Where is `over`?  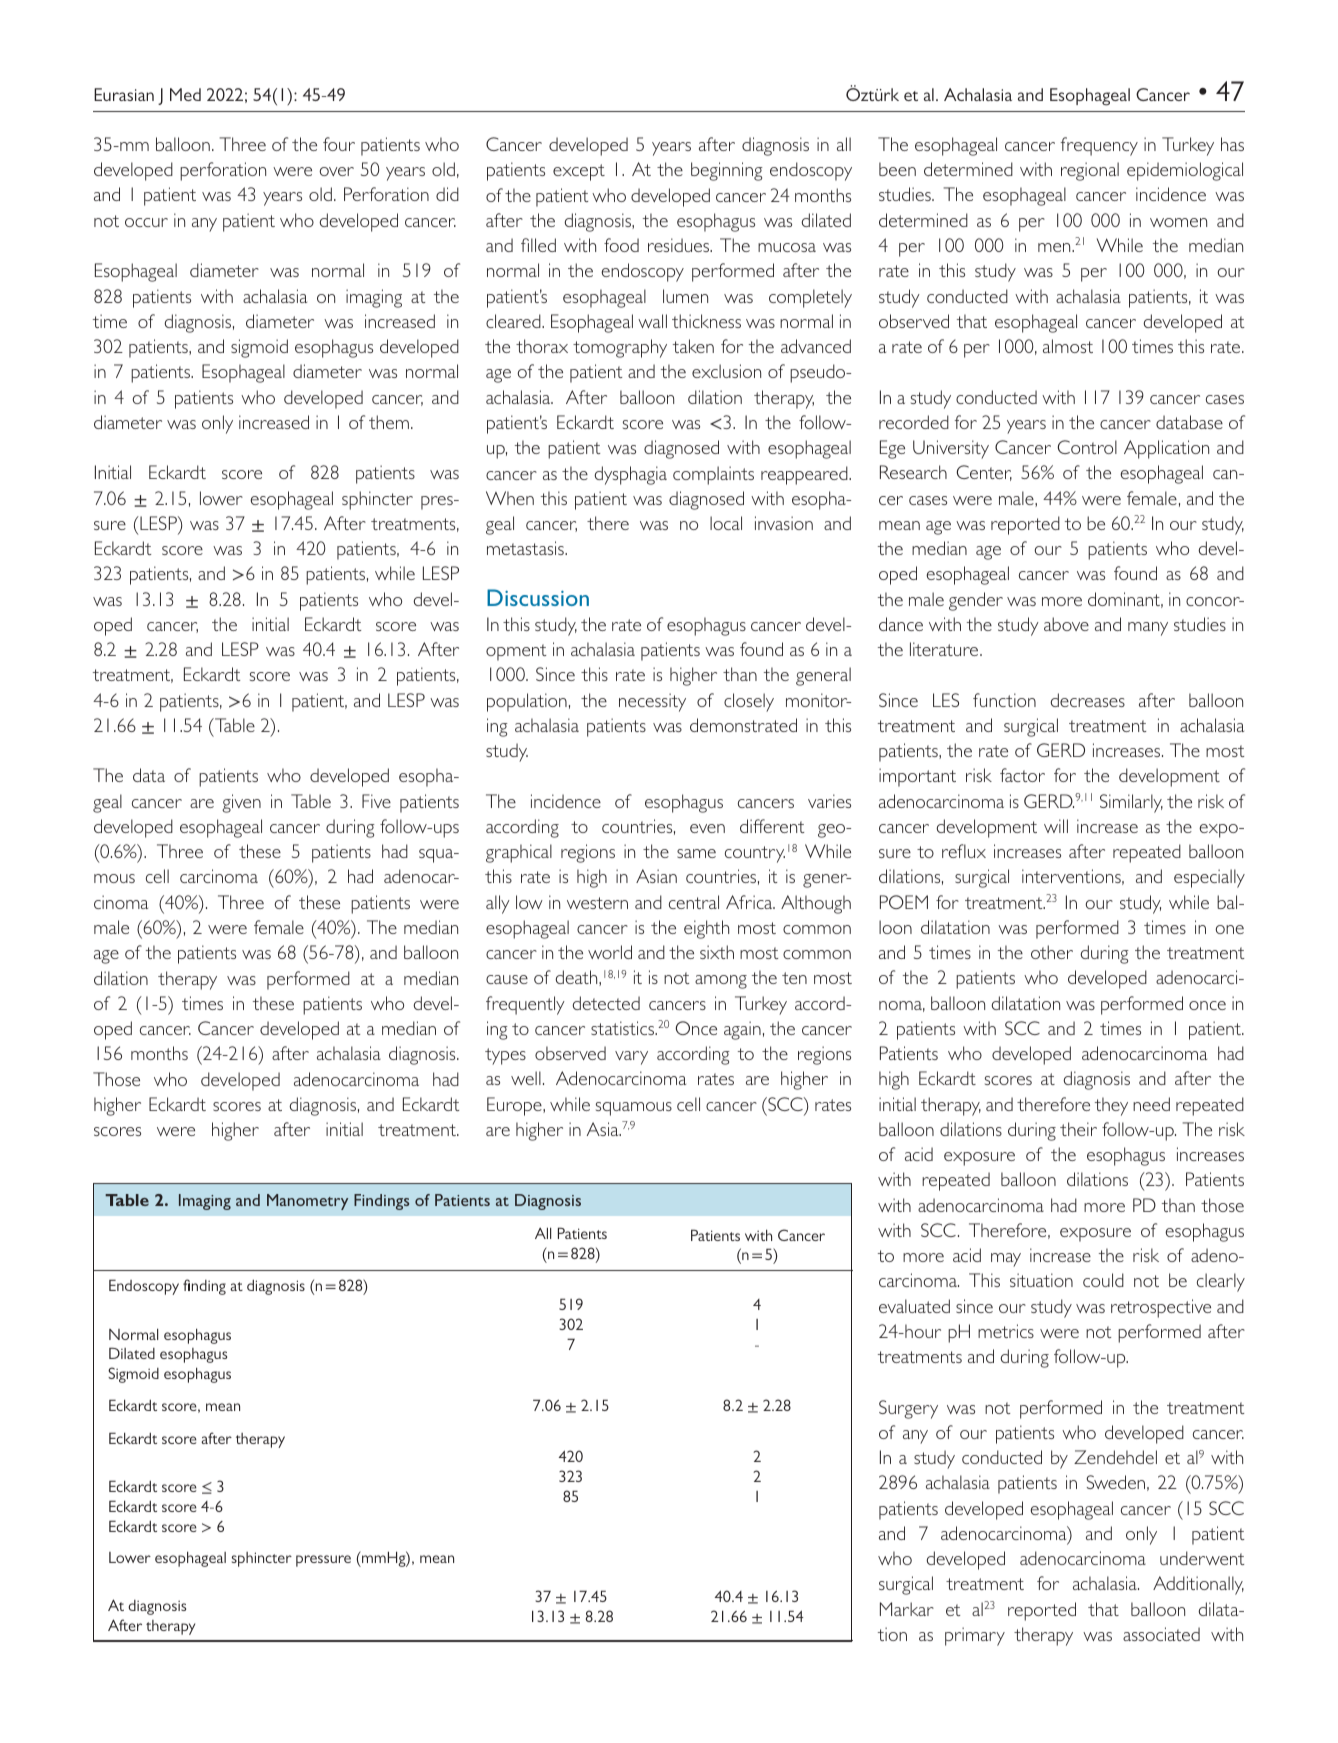 over is located at coordinates (336, 171).
